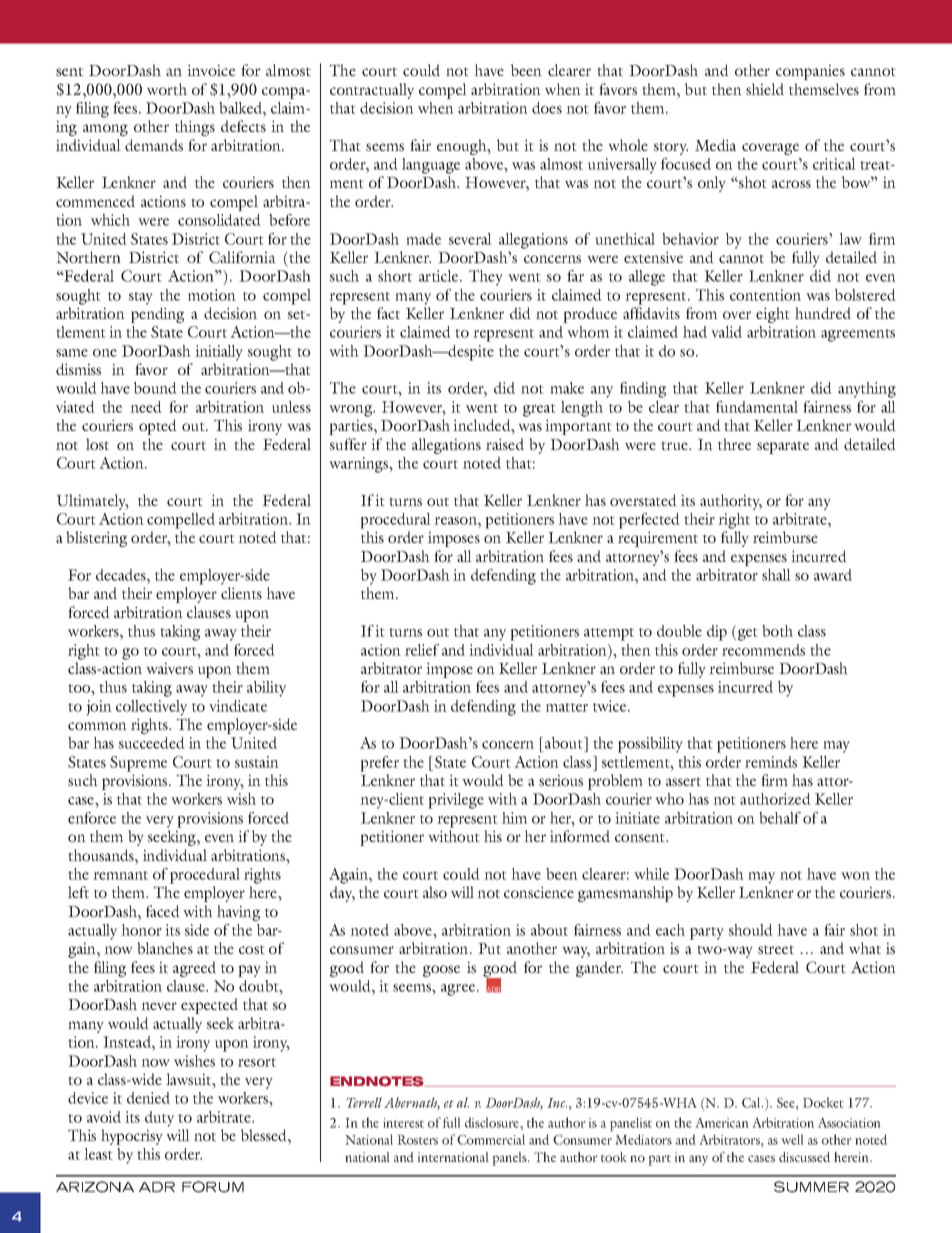  What do you see at coordinates (765, 89) in the screenshot?
I see `shield` at bounding box center [765, 89].
